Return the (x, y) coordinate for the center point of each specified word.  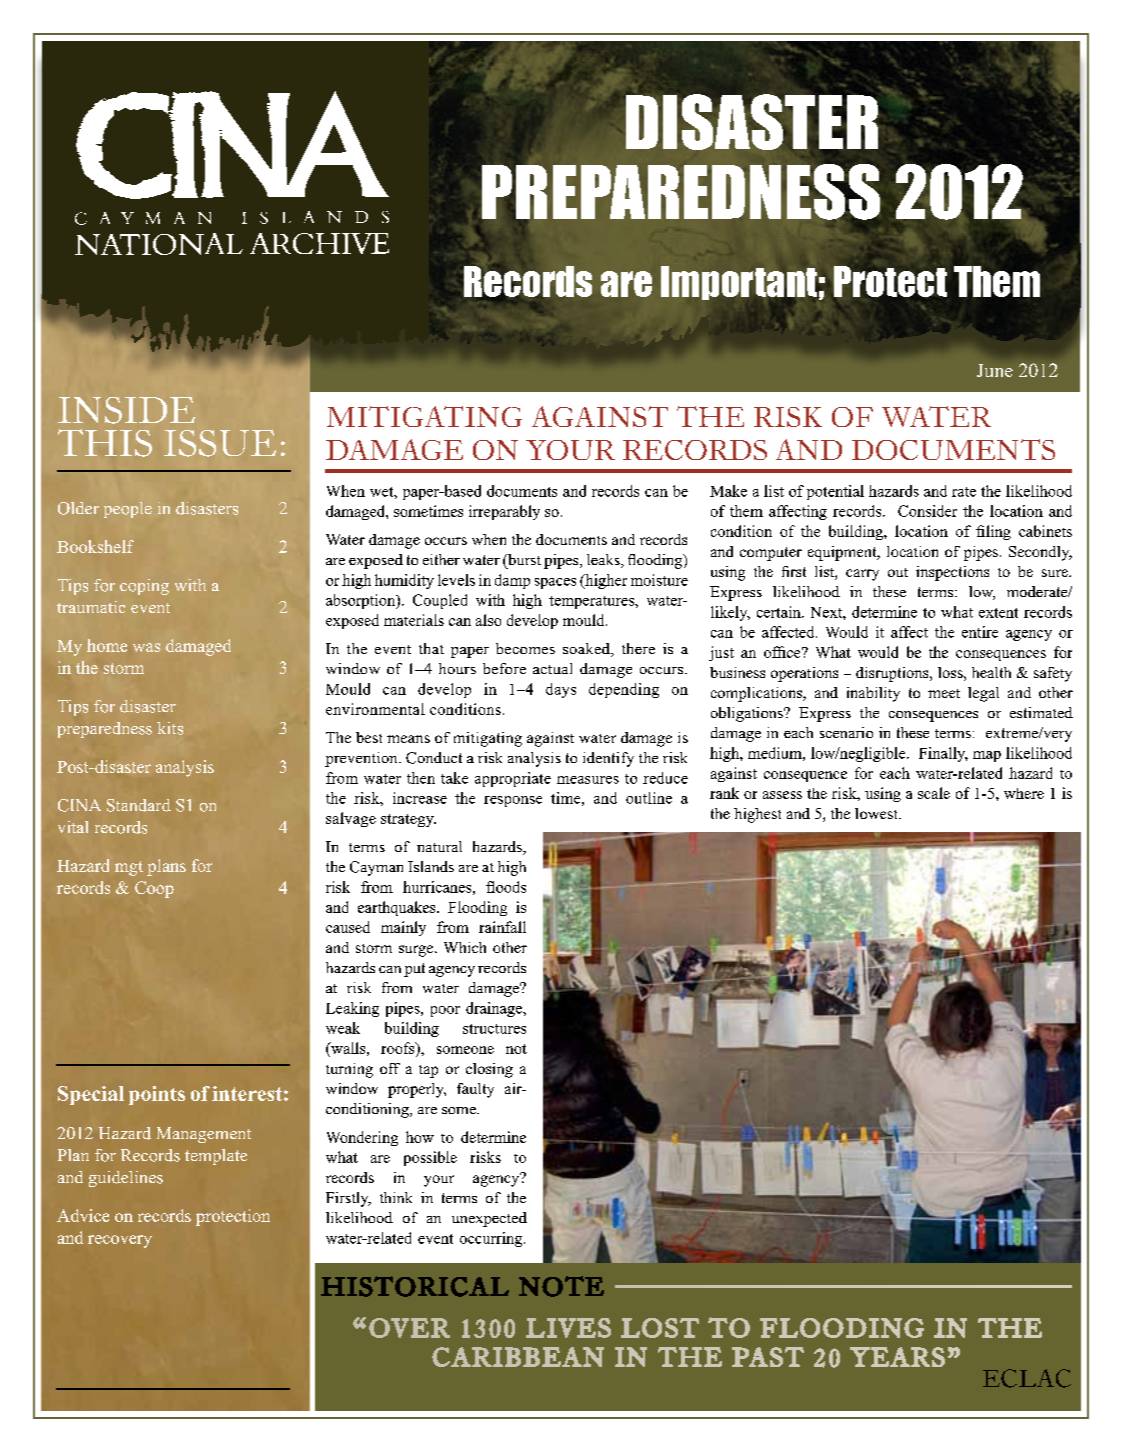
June (995, 370)
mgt (129, 868)
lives (568, 1328)
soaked (587, 650)
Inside (126, 410)
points (157, 1095)
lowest (877, 813)
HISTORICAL (415, 1286)
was (146, 647)
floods (506, 887)
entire (980, 632)
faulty (475, 1090)
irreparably (504, 512)
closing (489, 1070)
